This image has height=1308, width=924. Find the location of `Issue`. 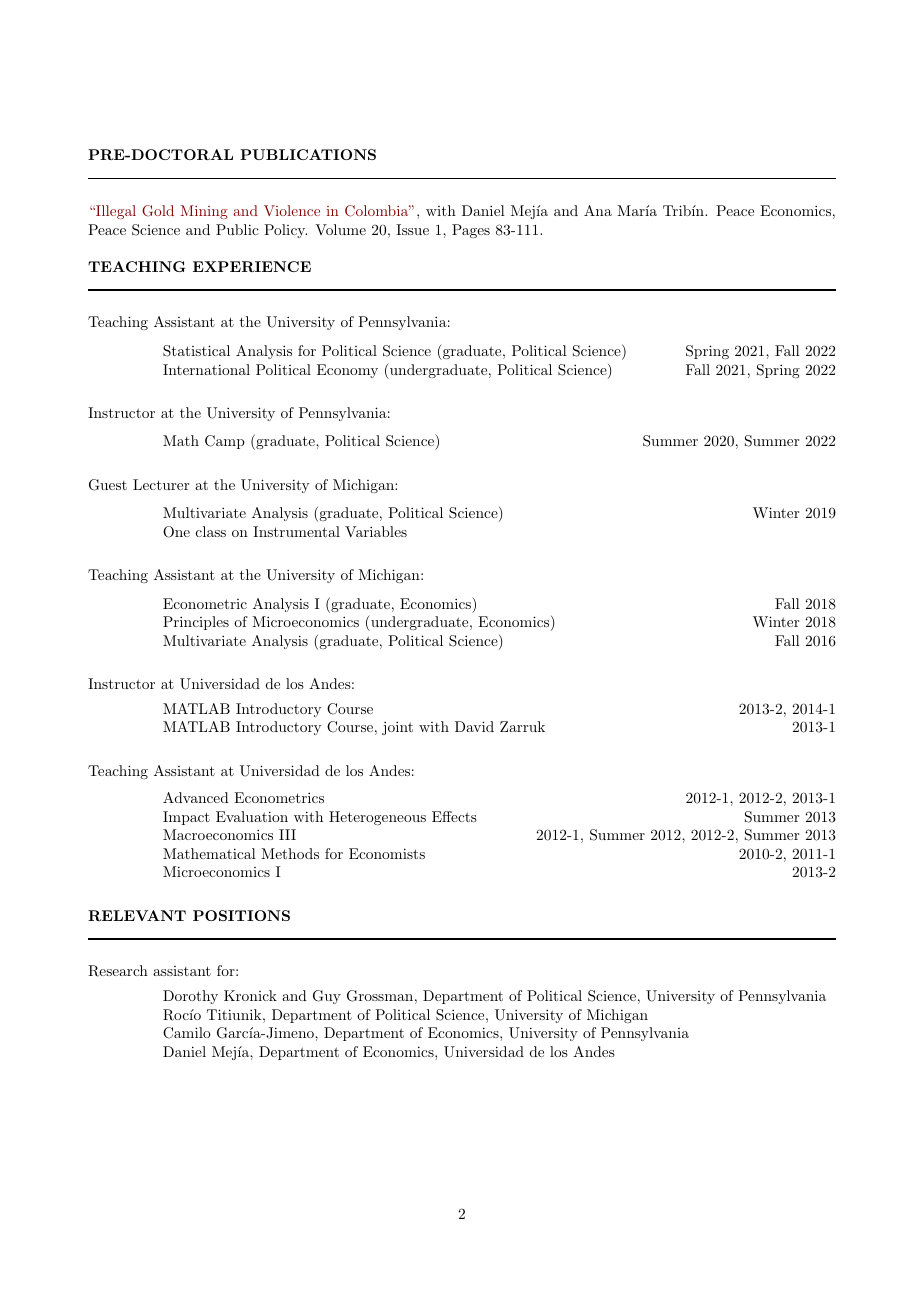

Issue is located at coordinates (412, 229).
